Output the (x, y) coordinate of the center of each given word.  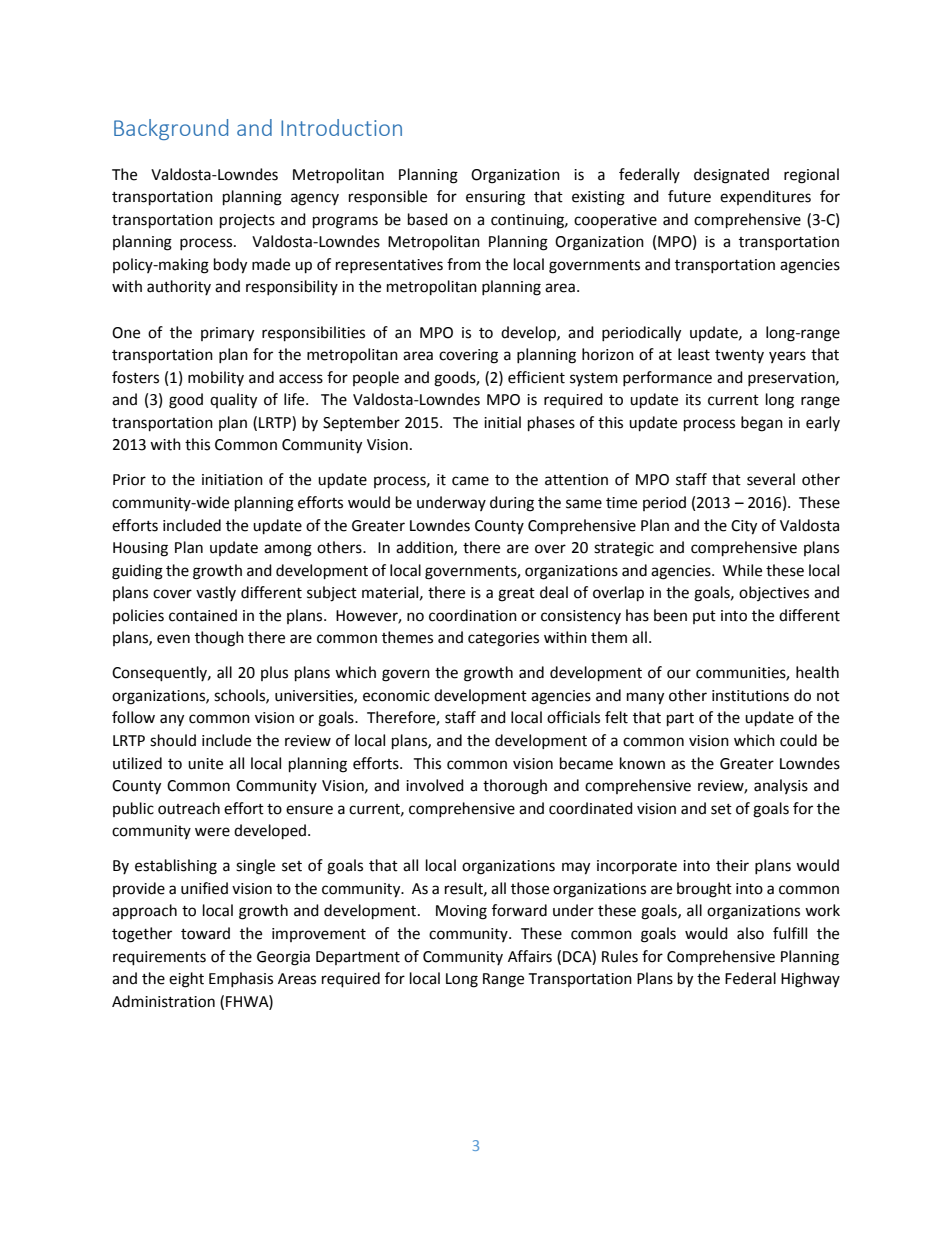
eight (186, 980)
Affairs (530, 956)
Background (171, 129)
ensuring (495, 198)
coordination (473, 615)
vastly (216, 593)
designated (731, 176)
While (742, 570)
